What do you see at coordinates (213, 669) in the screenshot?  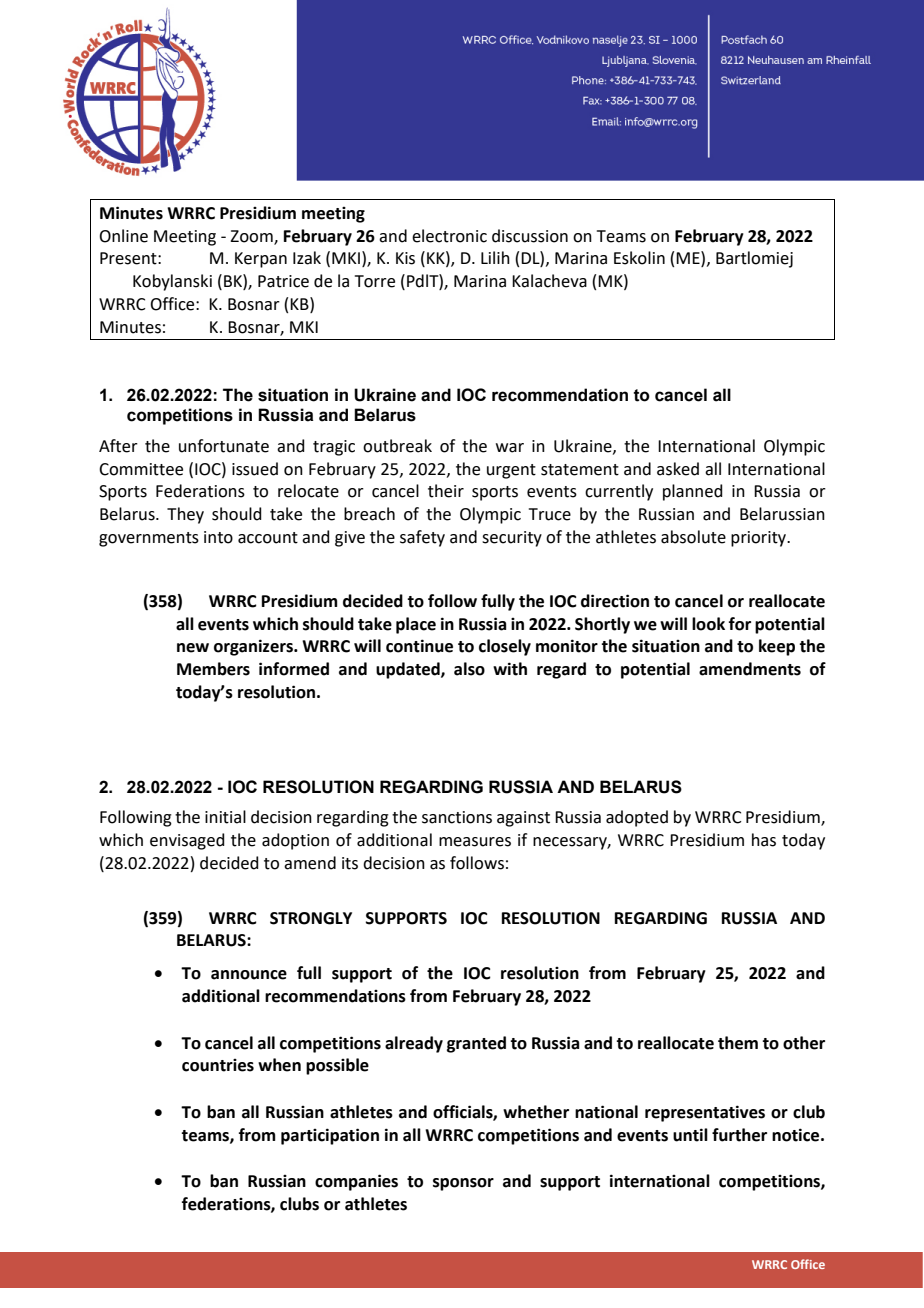 I see `Members` at bounding box center [213, 669].
